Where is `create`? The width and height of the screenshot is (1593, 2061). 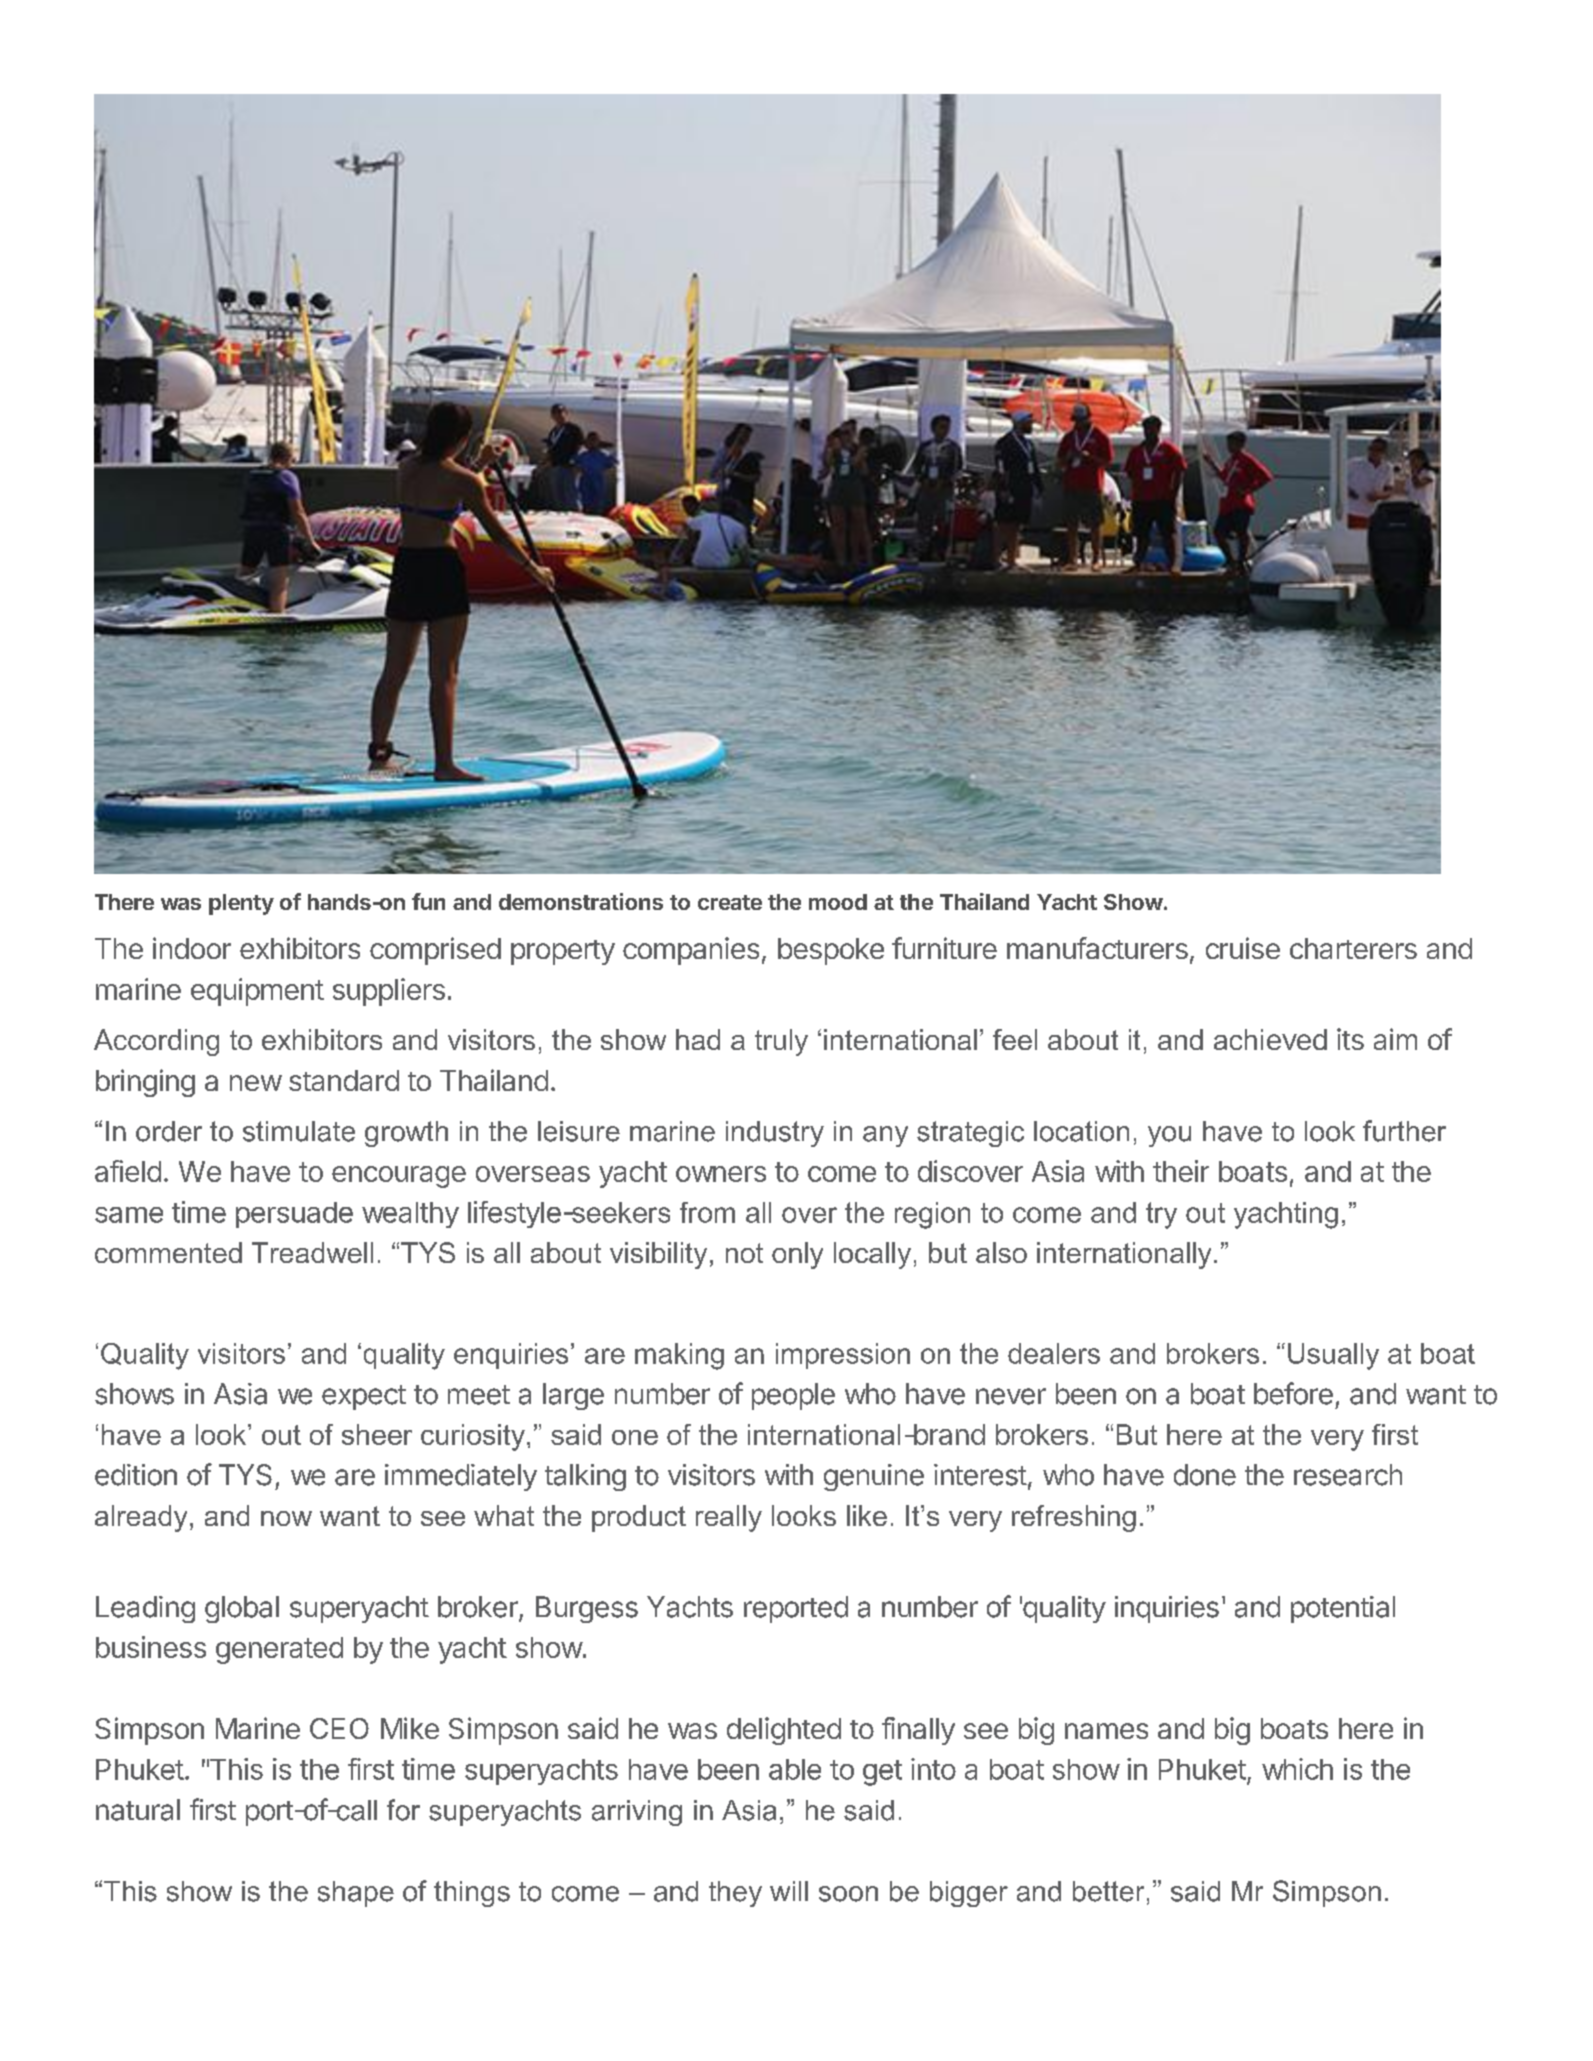
create is located at coordinates (730, 902).
